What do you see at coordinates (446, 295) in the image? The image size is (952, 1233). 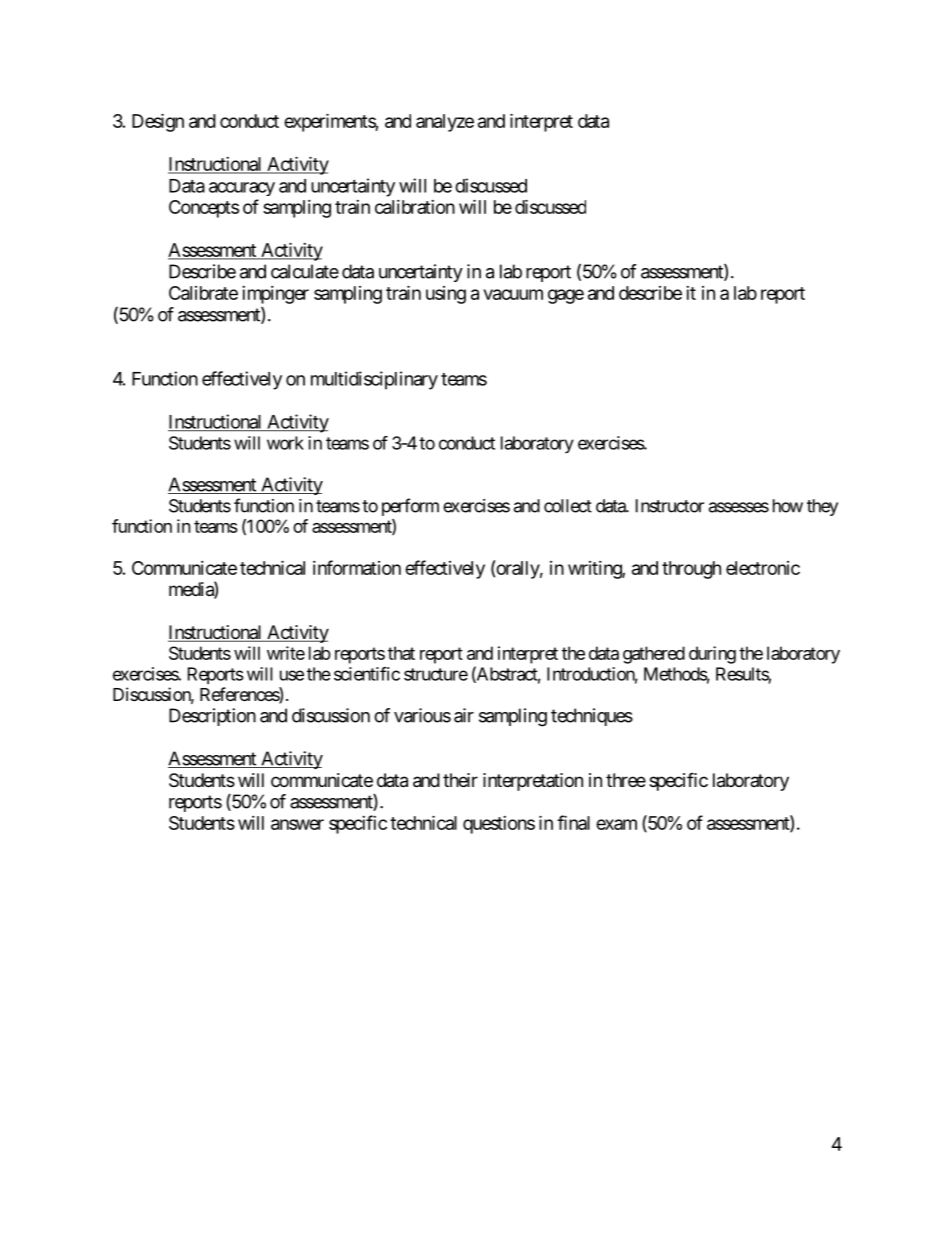 I see `using` at bounding box center [446, 295].
